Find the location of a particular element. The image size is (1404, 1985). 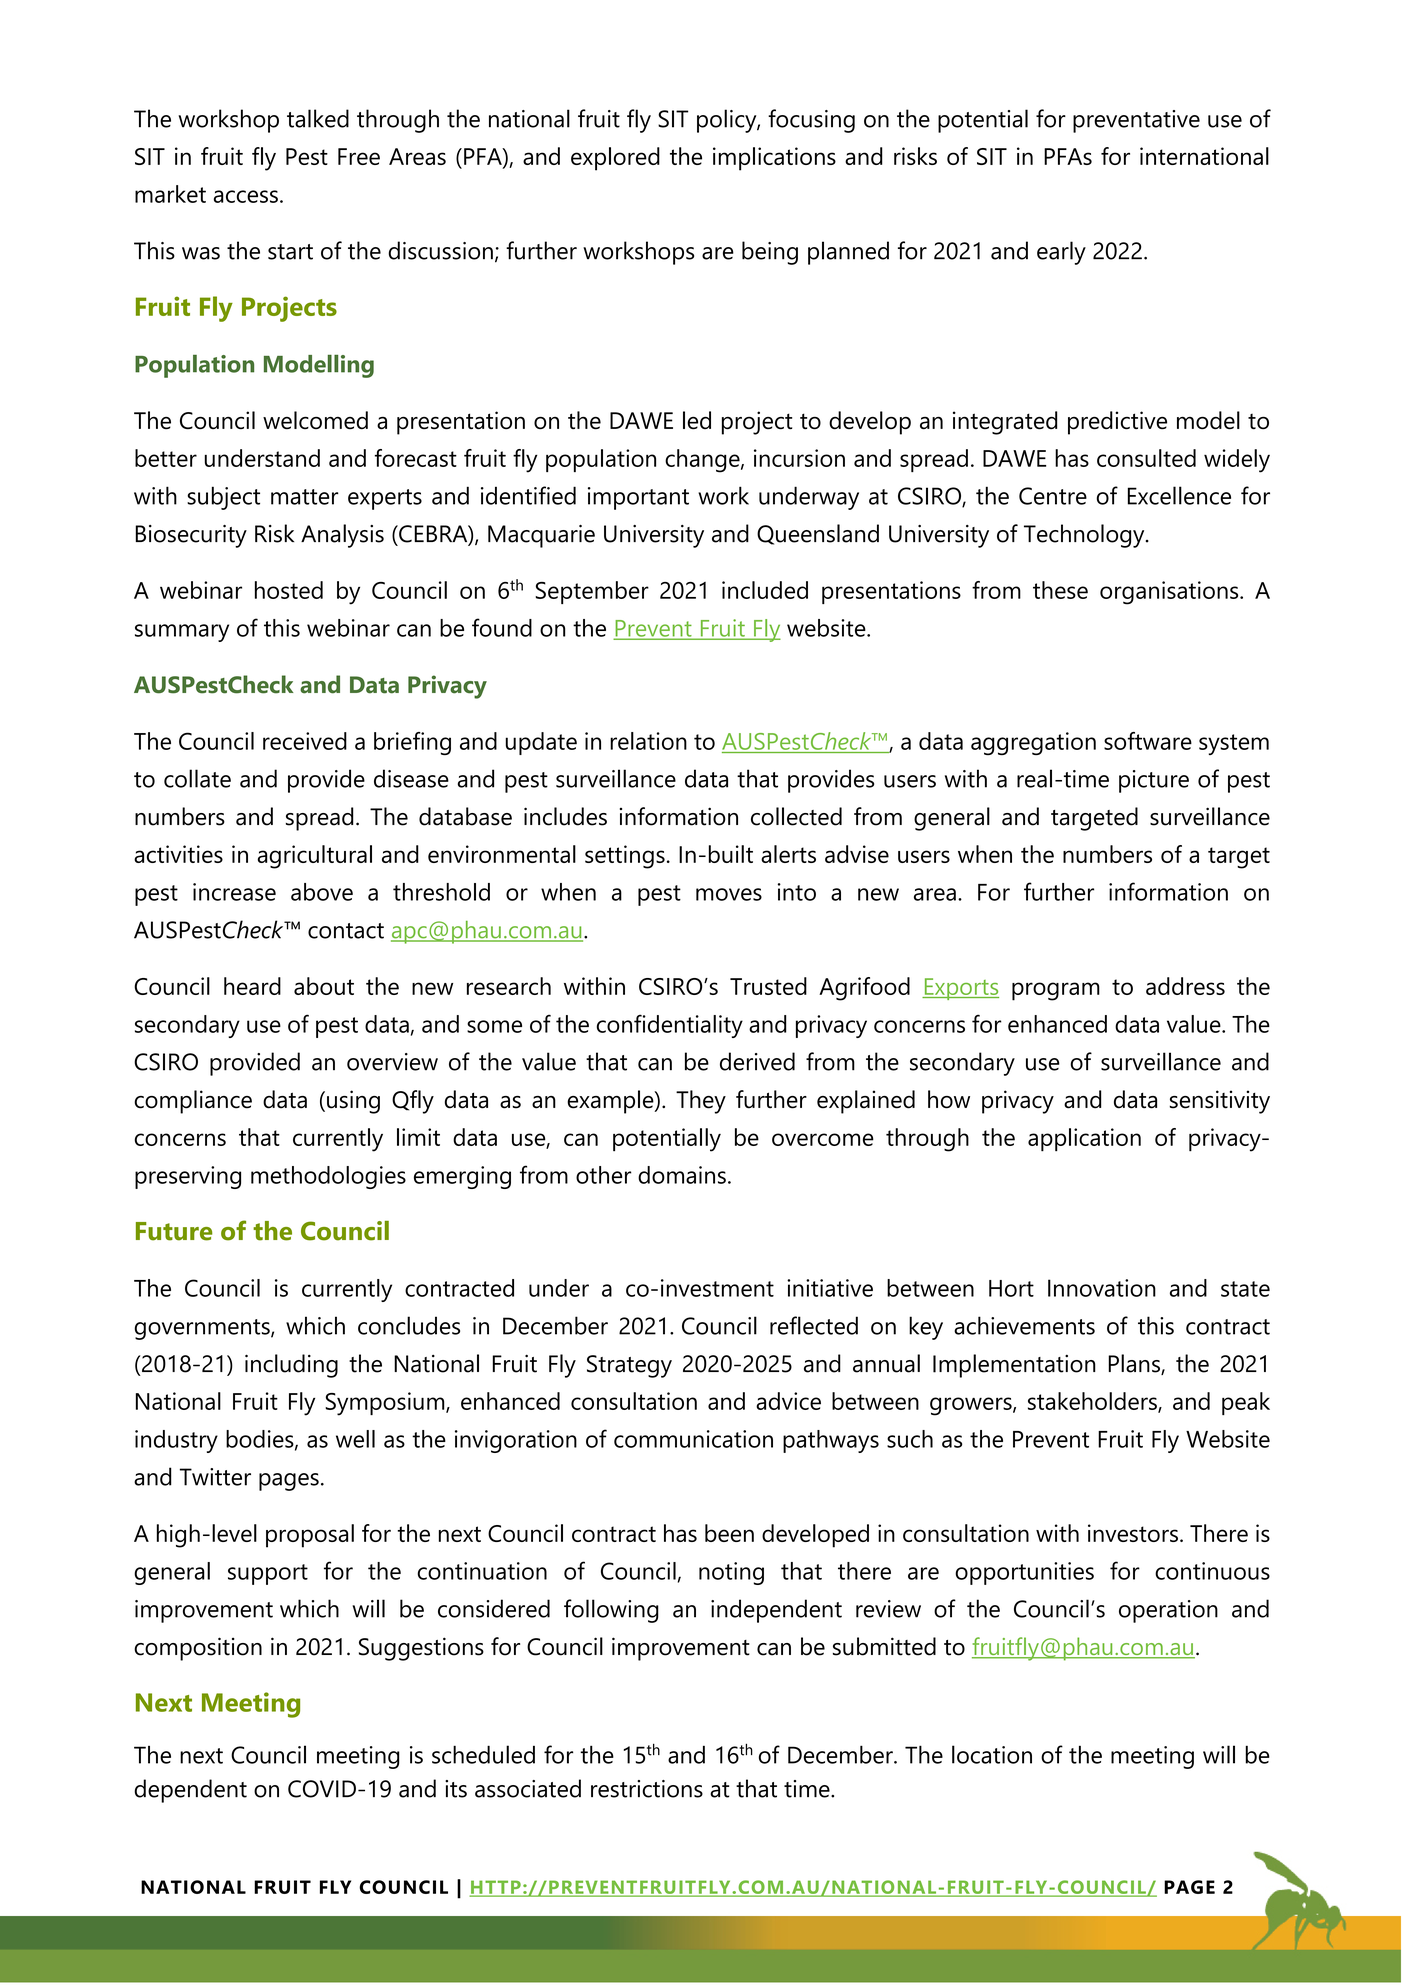

domains is located at coordinates (682, 1175).
